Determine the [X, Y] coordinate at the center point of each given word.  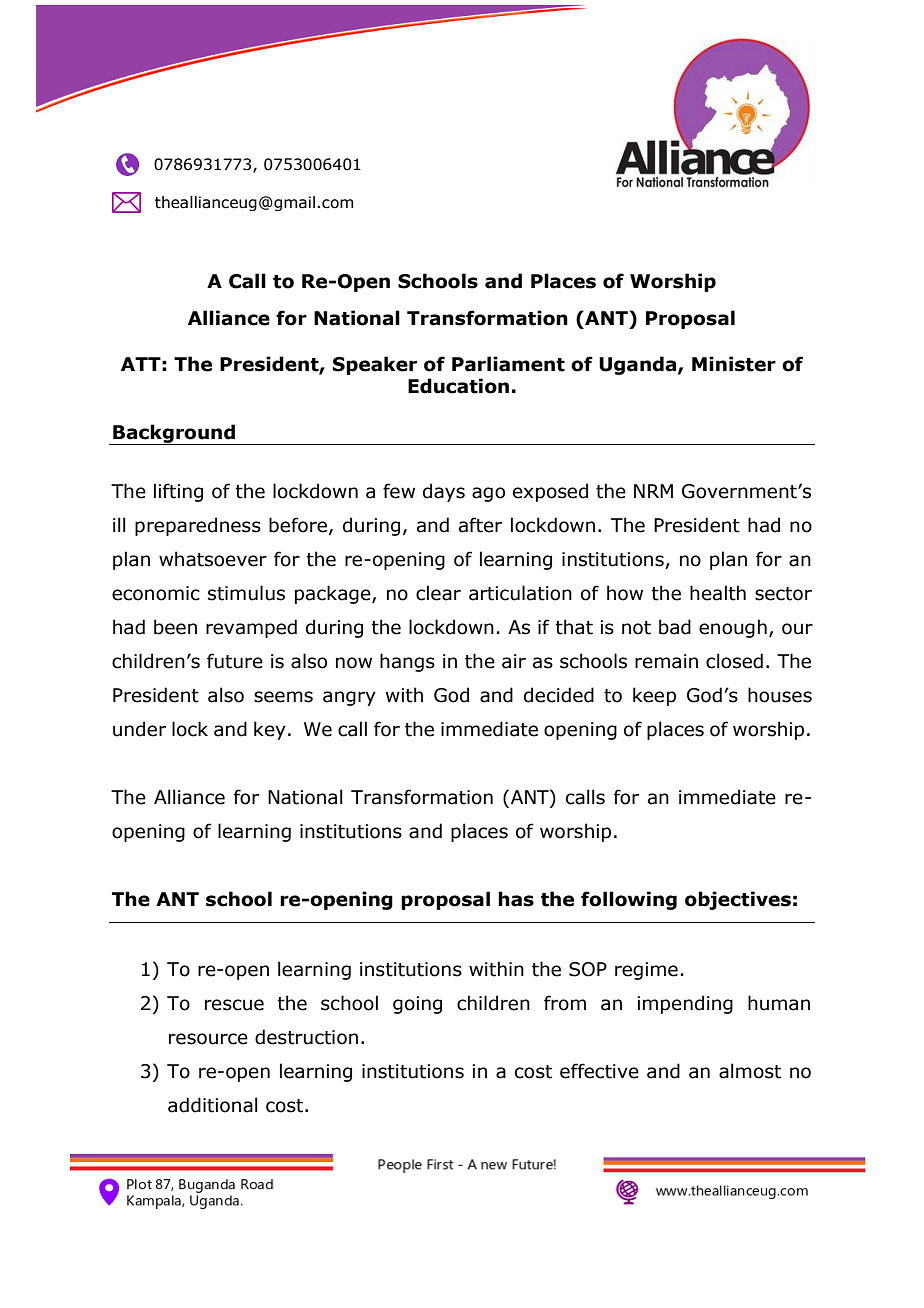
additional [213, 1105]
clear [438, 593]
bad [675, 627]
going [417, 1005]
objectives [738, 900]
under [139, 729]
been [175, 627]
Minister [734, 364]
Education [458, 386]
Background [174, 434]
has [516, 899]
